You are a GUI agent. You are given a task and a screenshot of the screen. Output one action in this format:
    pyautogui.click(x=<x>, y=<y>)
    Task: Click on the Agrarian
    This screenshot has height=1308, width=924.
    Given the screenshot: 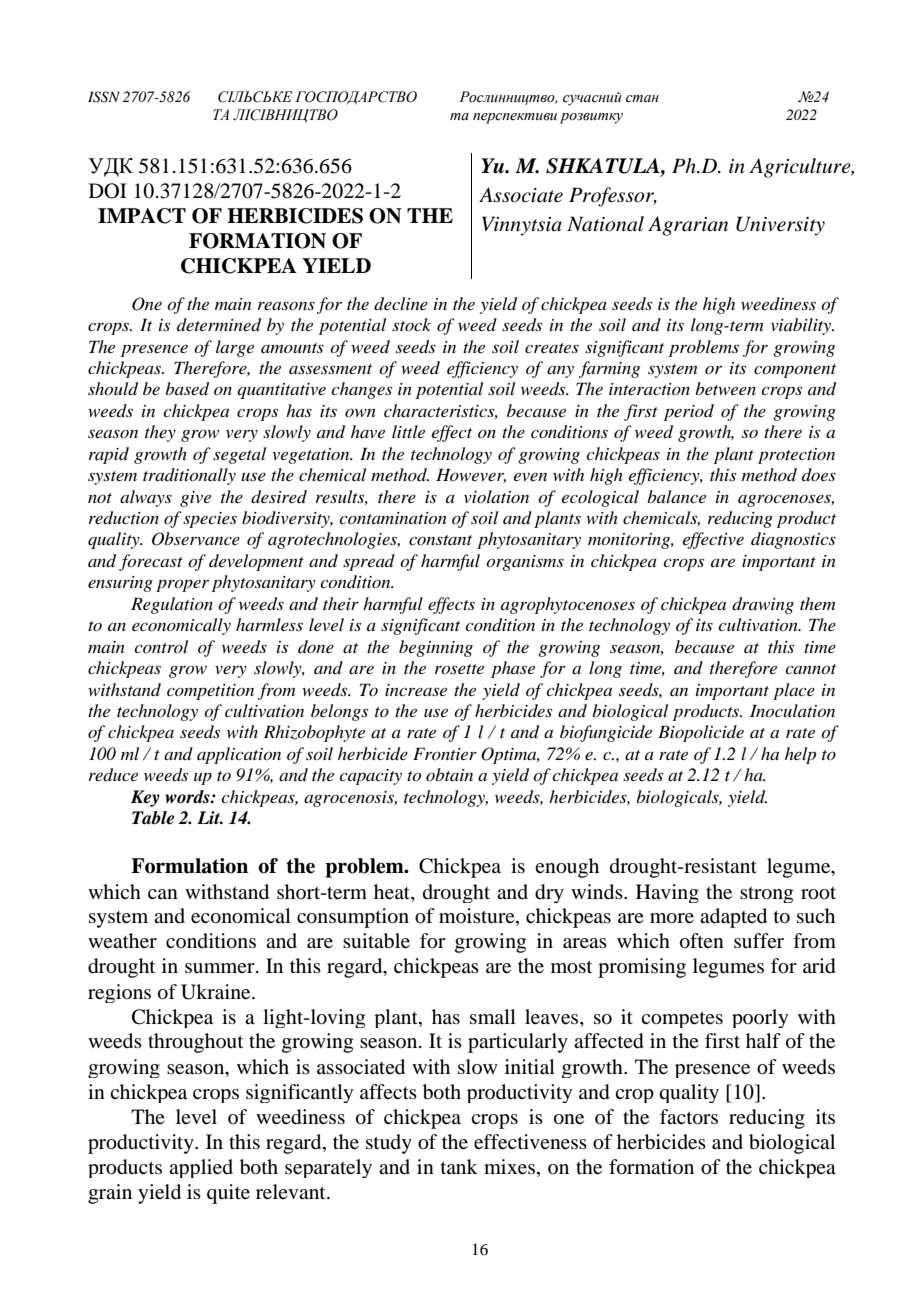 What is the action you would take?
    pyautogui.click(x=688, y=226)
